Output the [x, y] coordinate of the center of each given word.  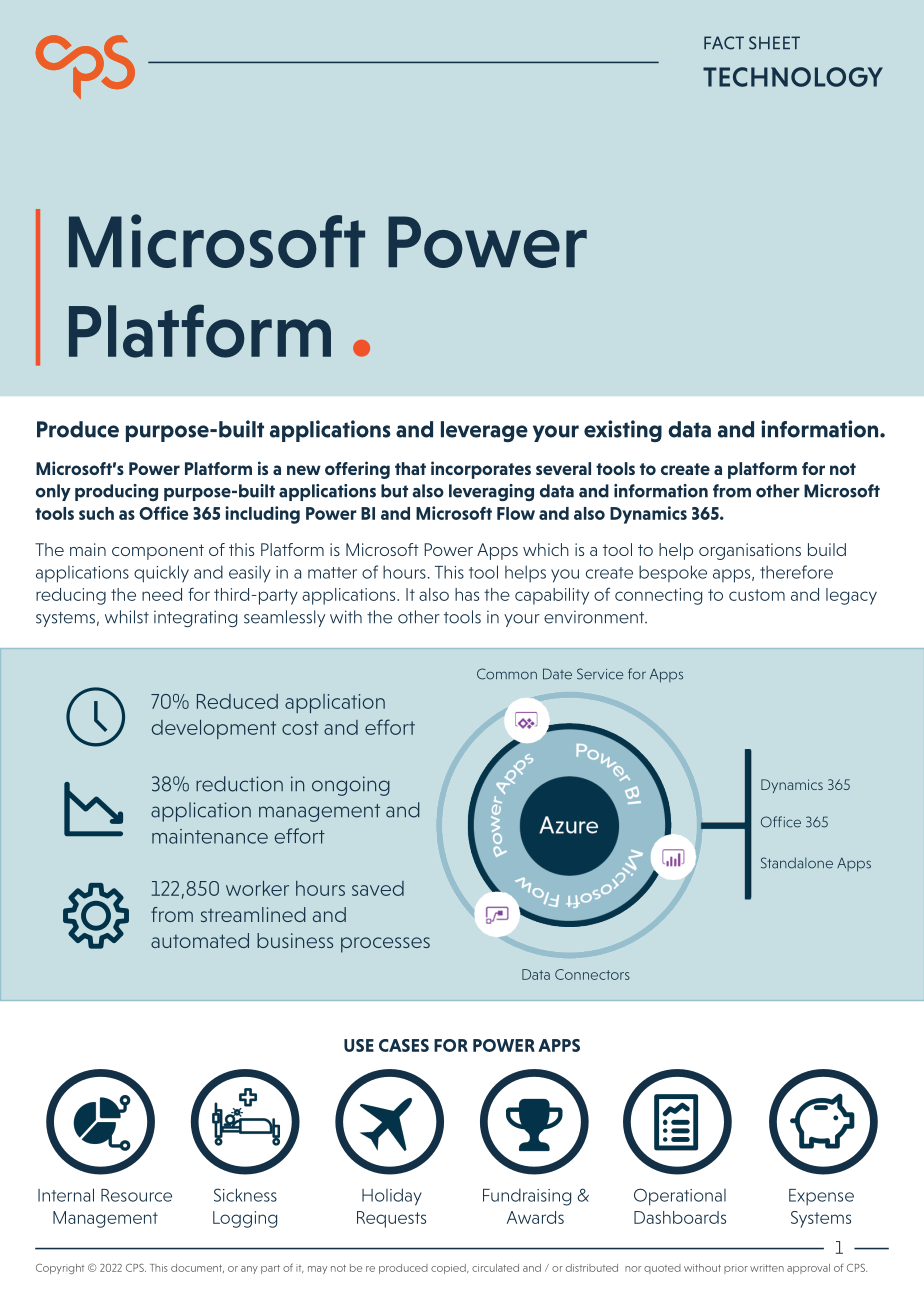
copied [449, 1269]
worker [257, 888]
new [304, 470]
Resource [136, 1195]
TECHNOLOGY [793, 77]
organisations [750, 551]
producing [116, 492]
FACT [724, 43]
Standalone [797, 863]
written [767, 1268]
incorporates [481, 470]
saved [378, 888]
